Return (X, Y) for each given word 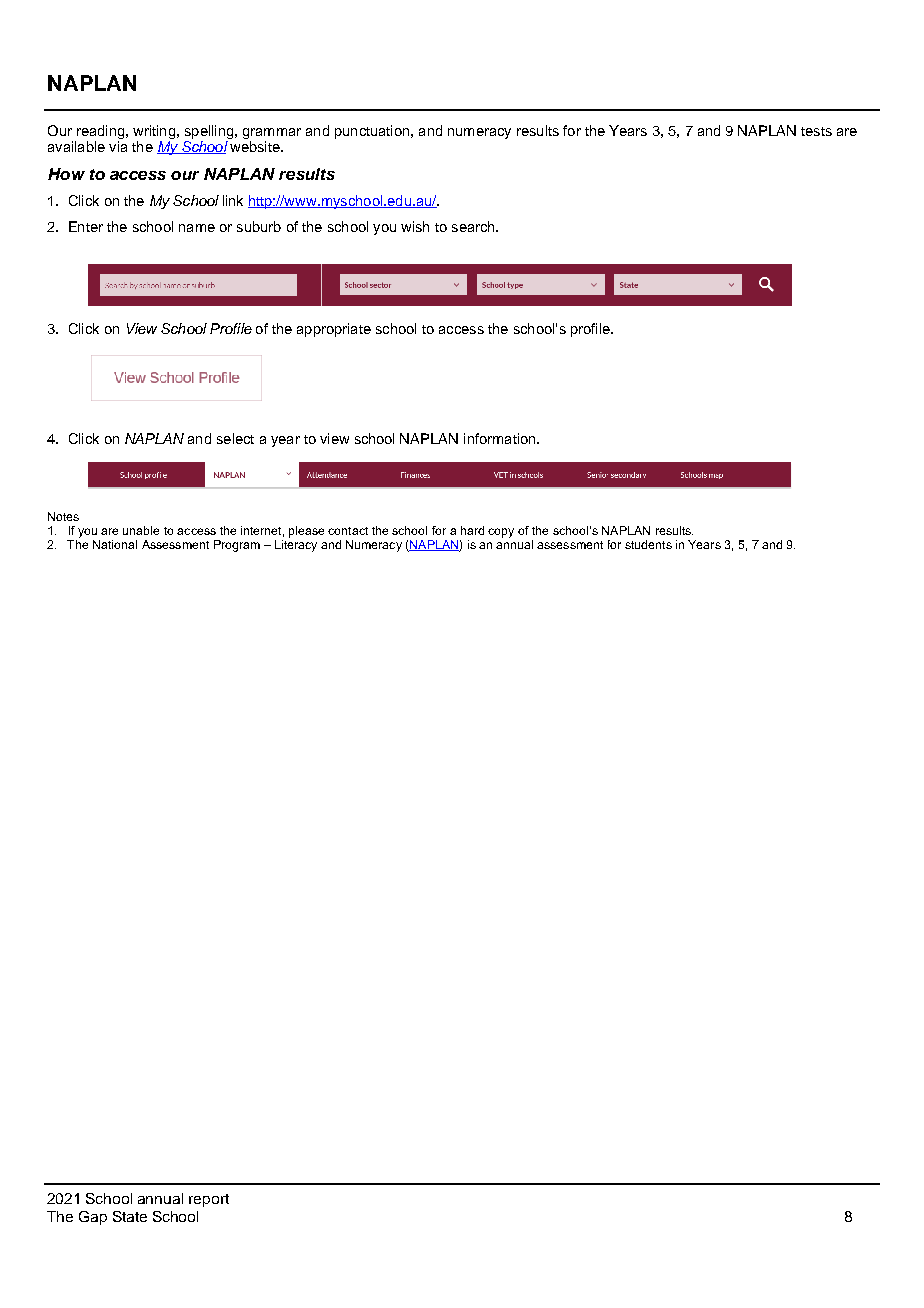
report (209, 1200)
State (130, 1216)
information (501, 438)
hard (472, 530)
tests (816, 131)
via (118, 146)
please (306, 532)
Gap (93, 1218)
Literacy (296, 544)
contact (348, 531)
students (648, 544)
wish (415, 226)
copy (501, 533)
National (115, 544)
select (235, 438)
